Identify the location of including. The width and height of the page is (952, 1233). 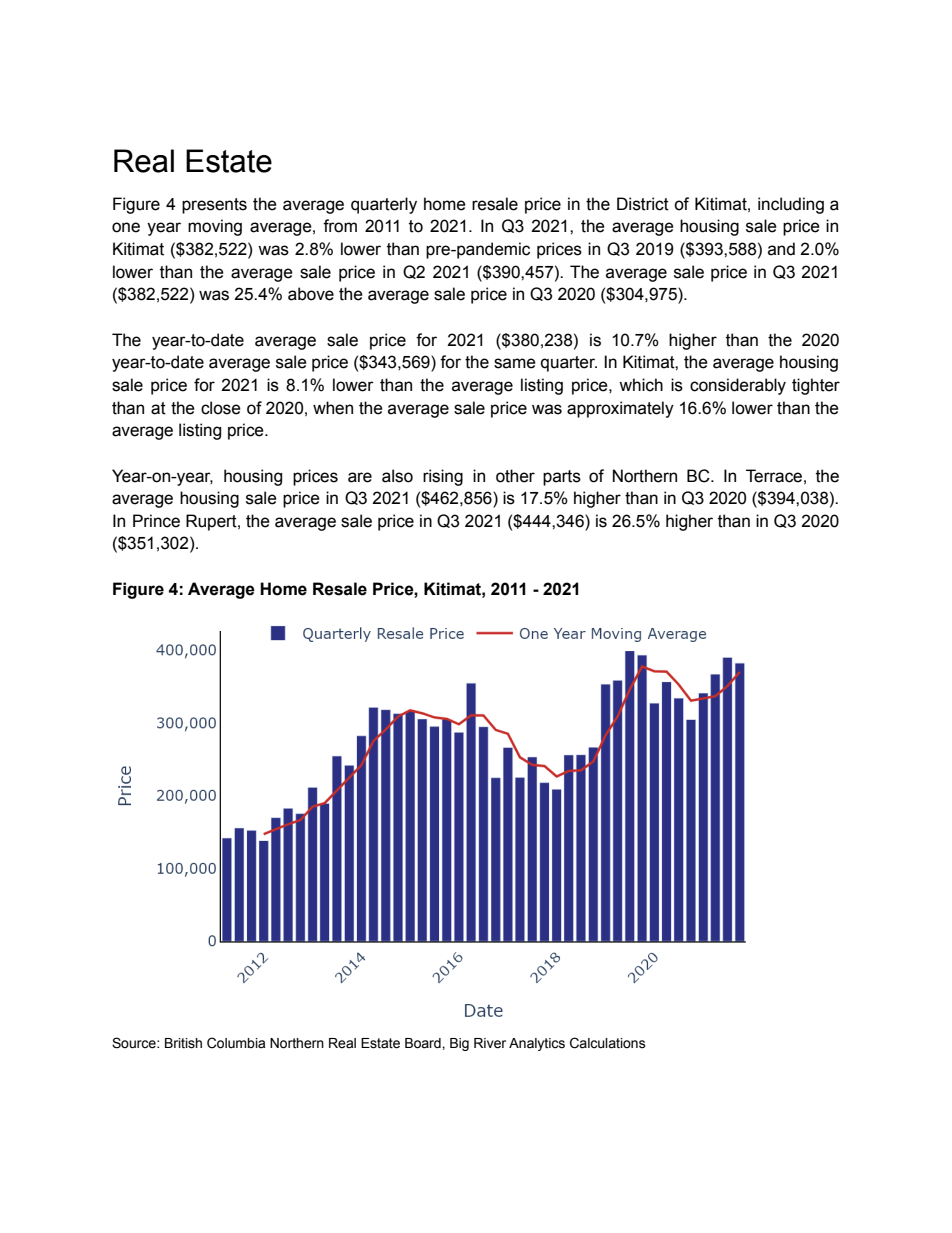
(791, 205).
